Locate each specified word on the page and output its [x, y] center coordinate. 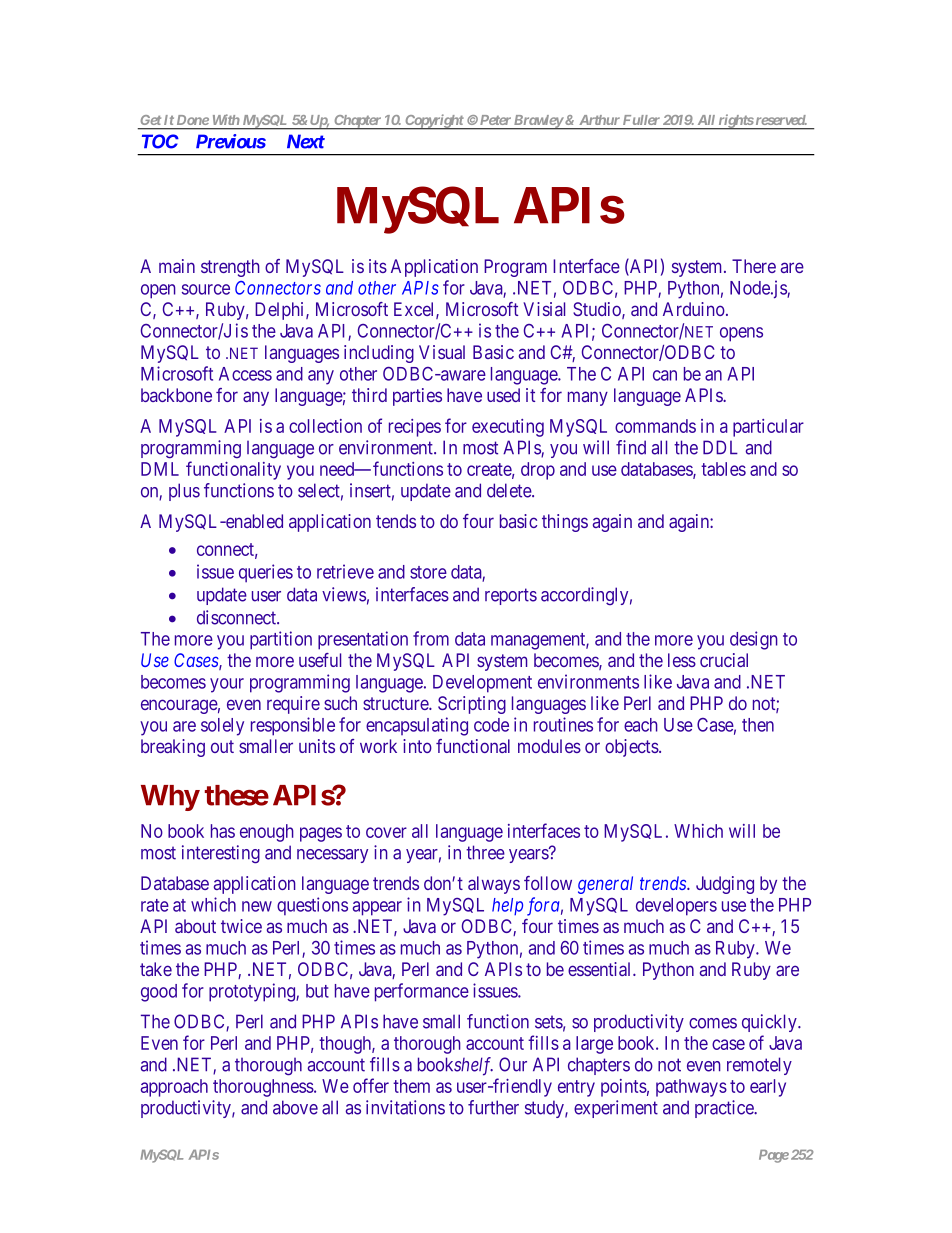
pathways [691, 1088]
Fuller [641, 120]
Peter [494, 120]
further [493, 1107]
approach [174, 1088]
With [226, 120]
